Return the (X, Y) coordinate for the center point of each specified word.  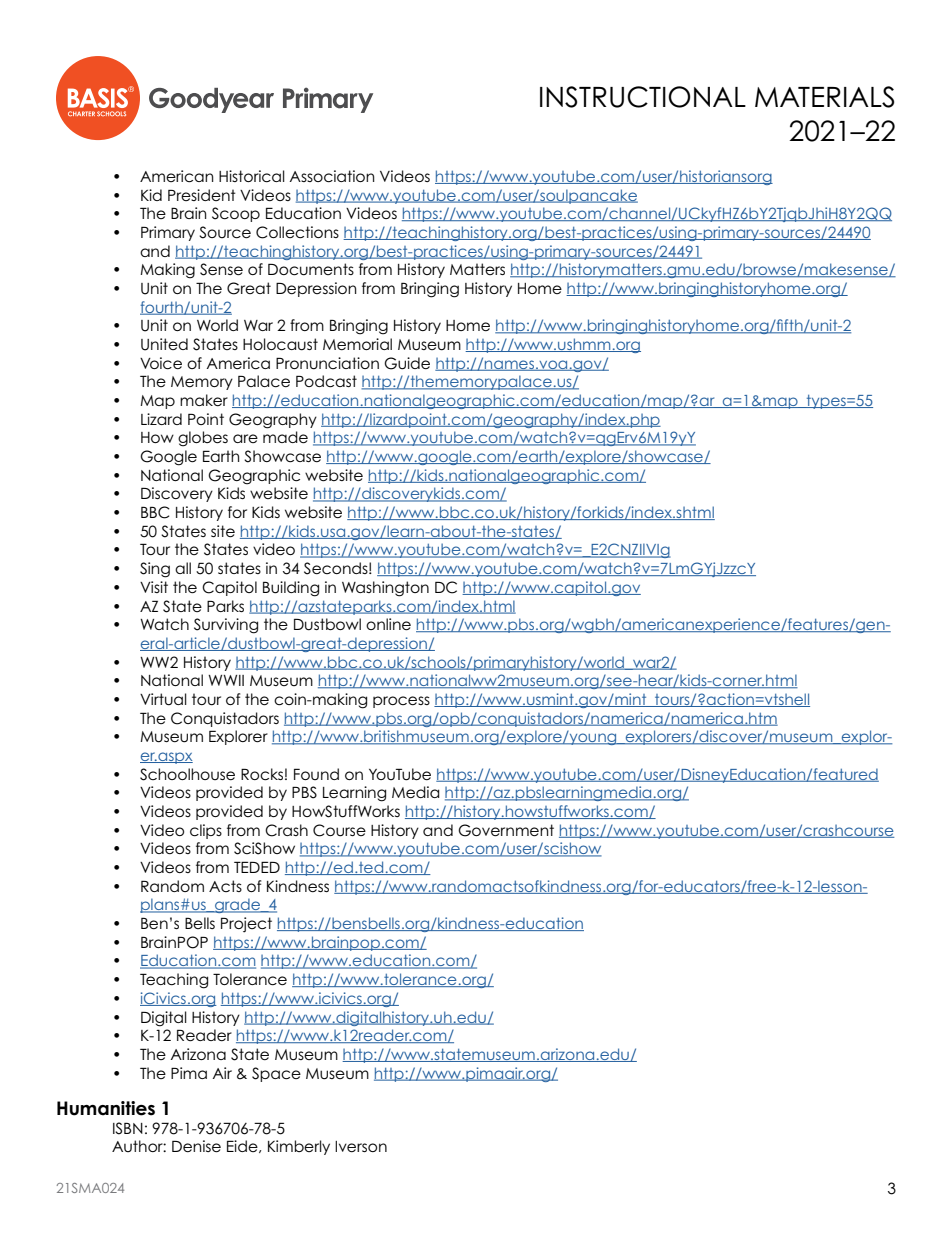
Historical (252, 176)
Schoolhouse (187, 774)
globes (203, 439)
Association (332, 176)
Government (506, 830)
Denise (196, 1146)
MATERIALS (824, 97)
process (401, 702)
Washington (385, 589)
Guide (407, 363)
